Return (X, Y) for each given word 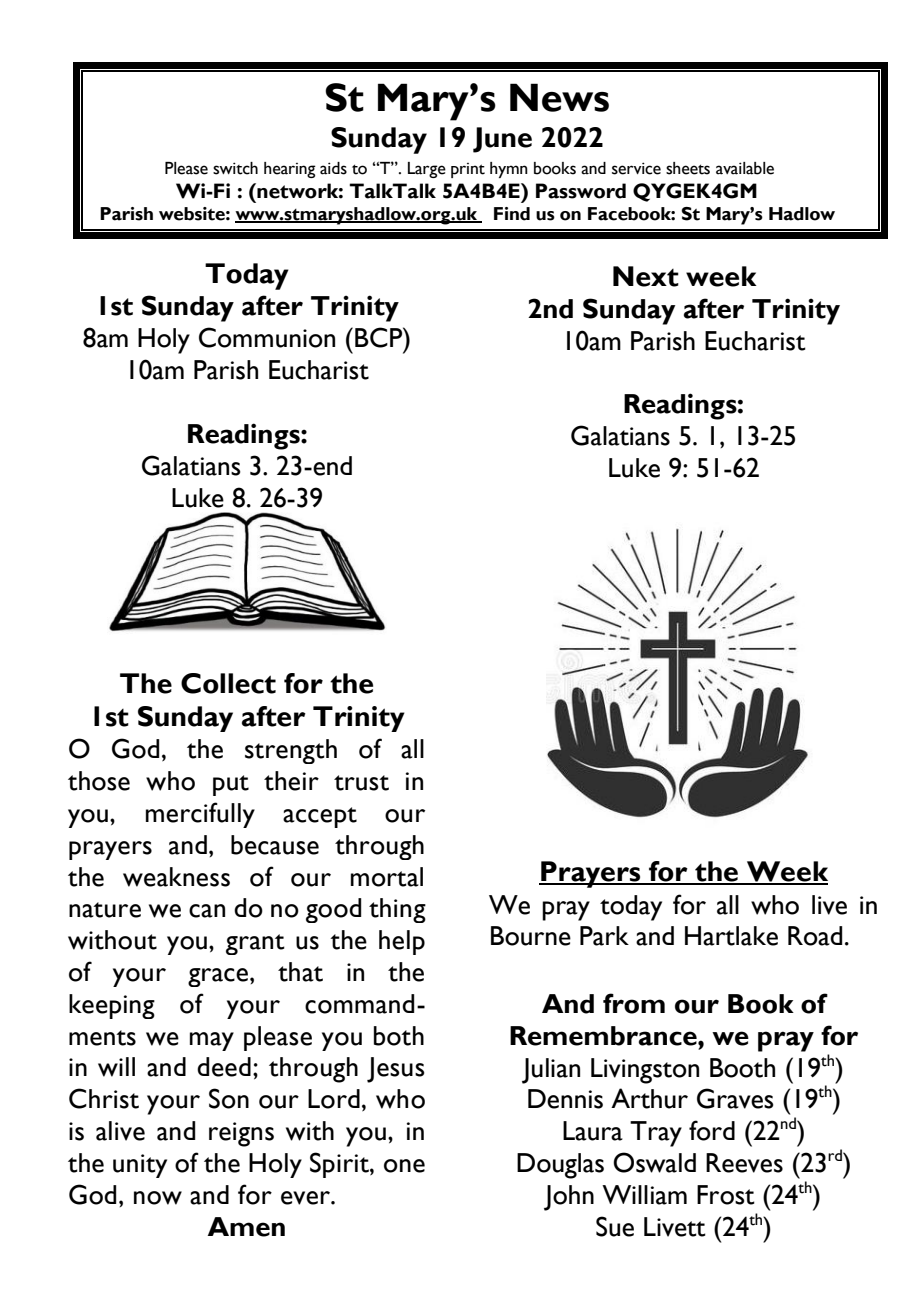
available (745, 168)
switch (235, 168)
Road (815, 936)
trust (361, 783)
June (502, 140)
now (158, 1198)
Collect (228, 683)
